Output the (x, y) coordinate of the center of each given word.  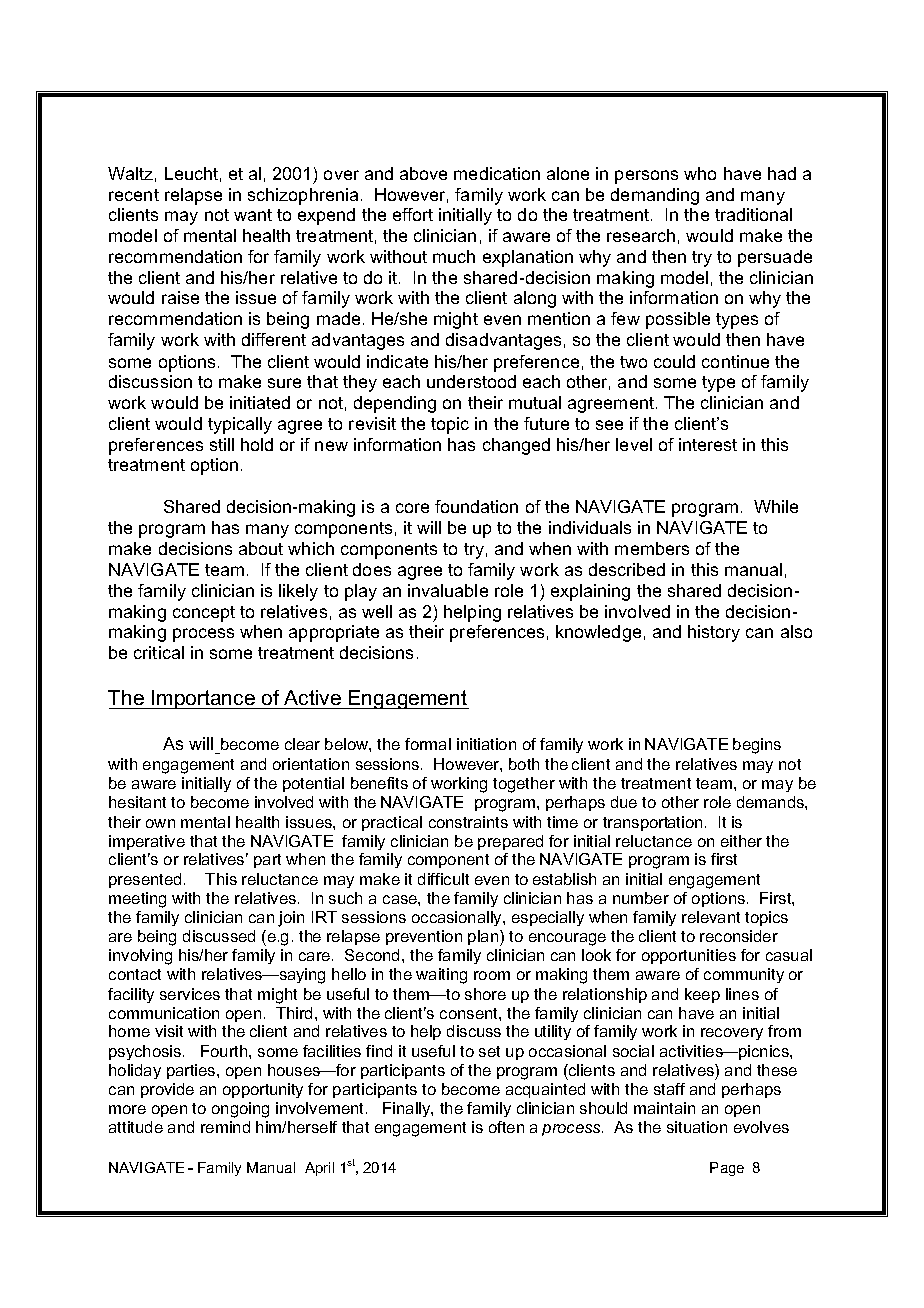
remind (225, 1127)
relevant (711, 917)
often (506, 1127)
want (253, 215)
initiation (486, 744)
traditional (753, 214)
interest (708, 444)
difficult (443, 879)
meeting (137, 900)
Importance (203, 699)
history (714, 633)
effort (413, 214)
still (222, 444)
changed (516, 446)
